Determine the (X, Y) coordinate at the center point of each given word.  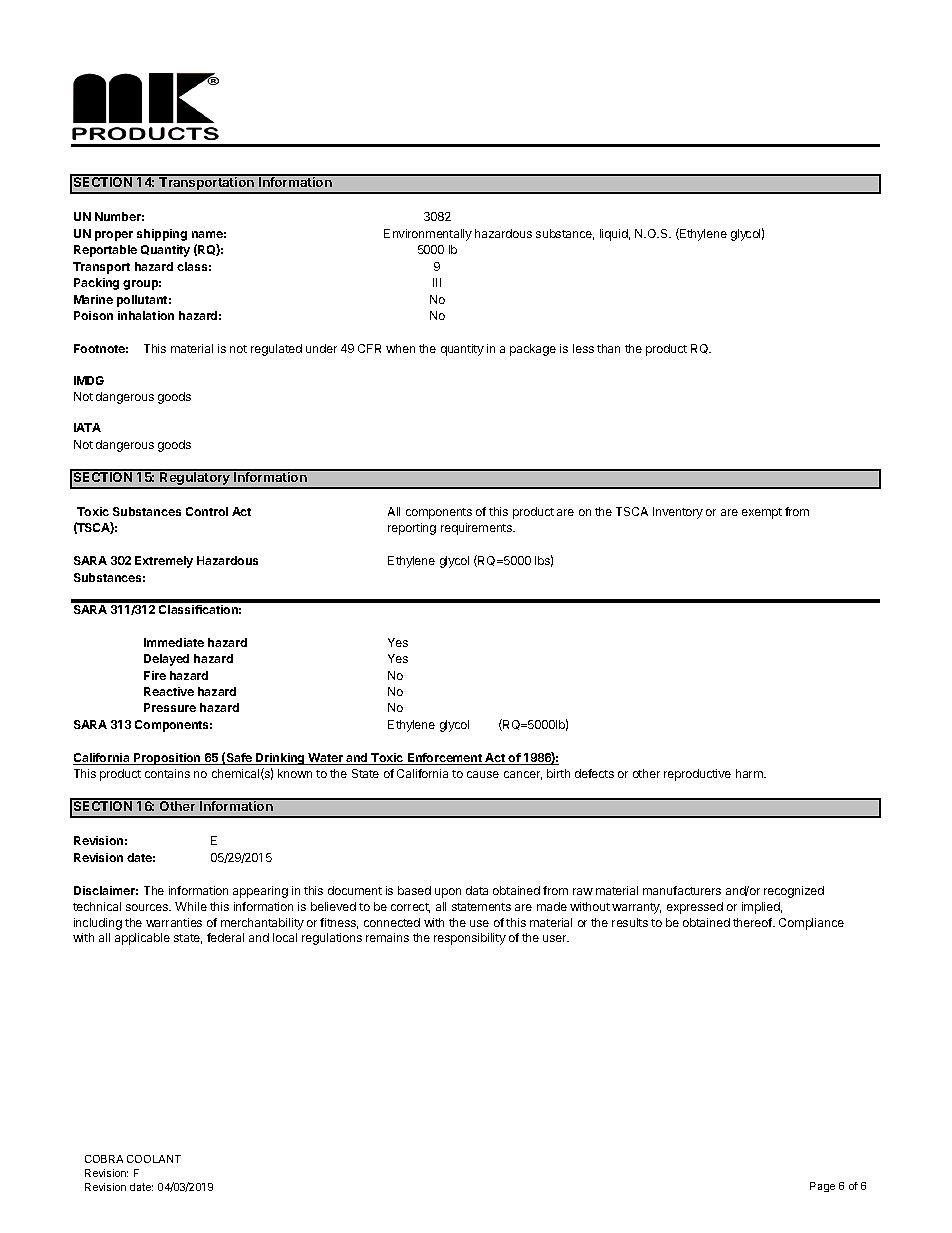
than (608, 348)
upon (448, 893)
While (191, 906)
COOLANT (154, 1159)
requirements (477, 529)
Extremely (164, 562)
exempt (762, 513)
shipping (162, 235)
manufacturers (682, 890)
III (437, 282)
